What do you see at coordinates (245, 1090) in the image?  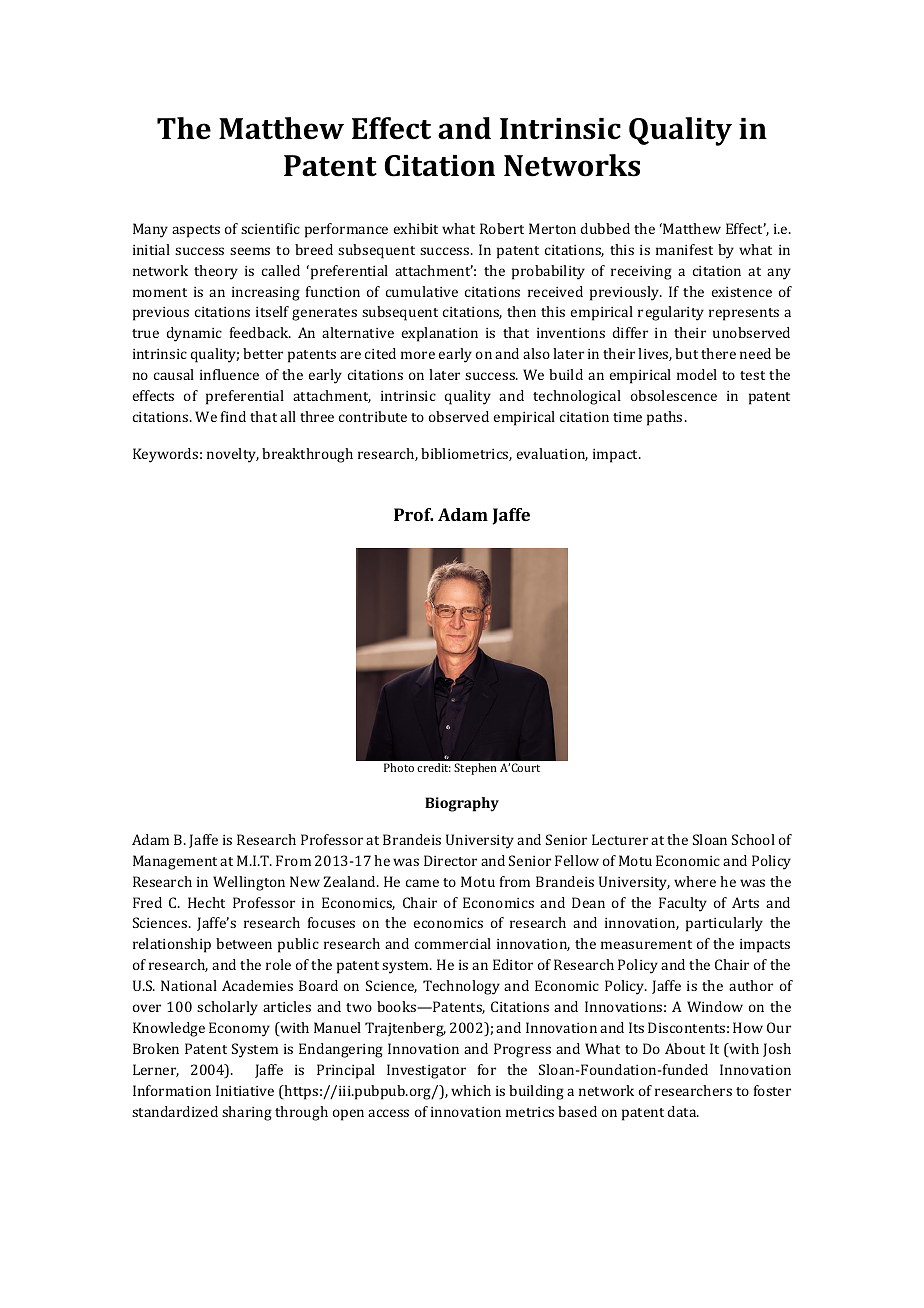 I see `Initiative` at bounding box center [245, 1090].
